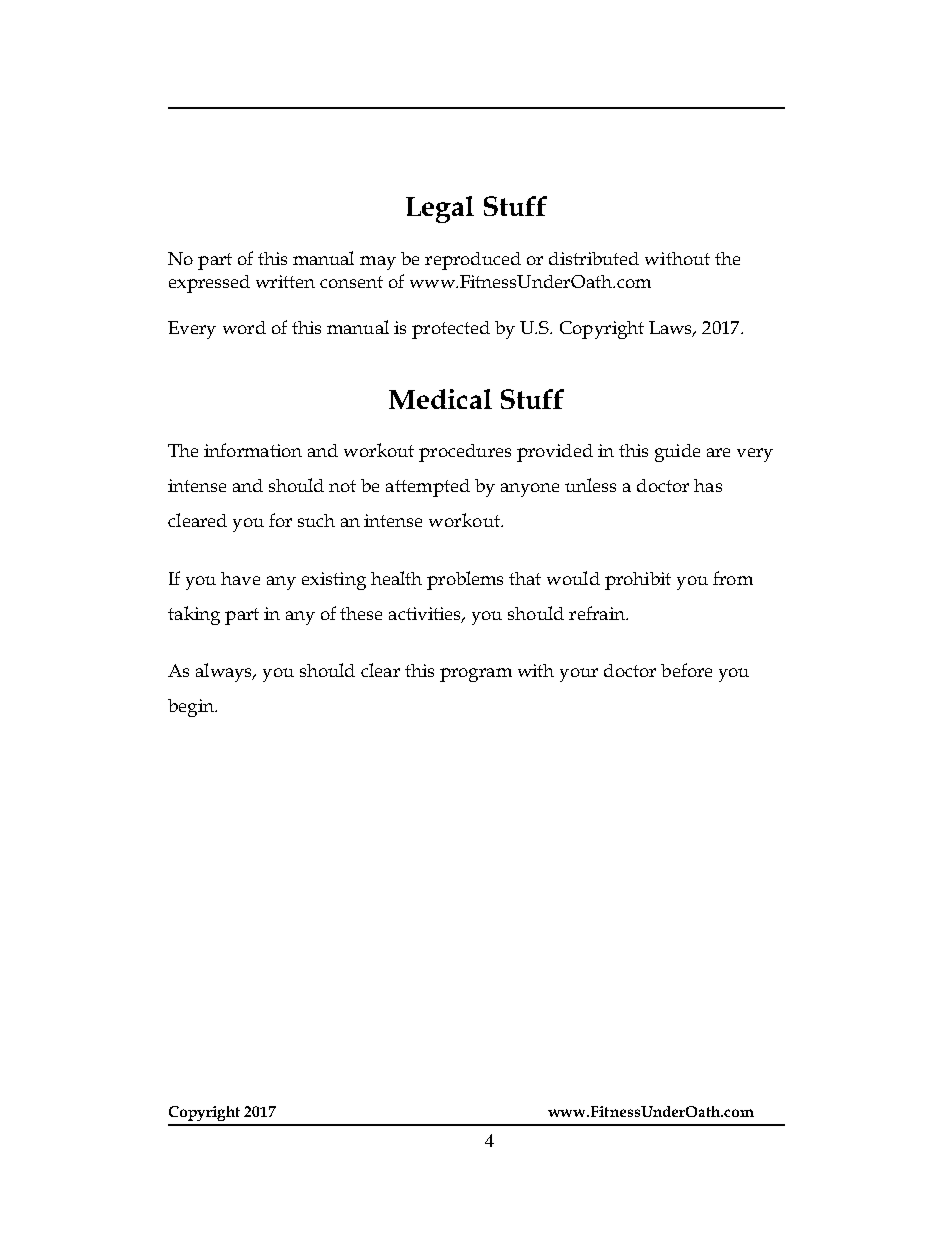 The height and width of the screenshot is (1233, 952). I want to click on problems, so click(465, 580).
